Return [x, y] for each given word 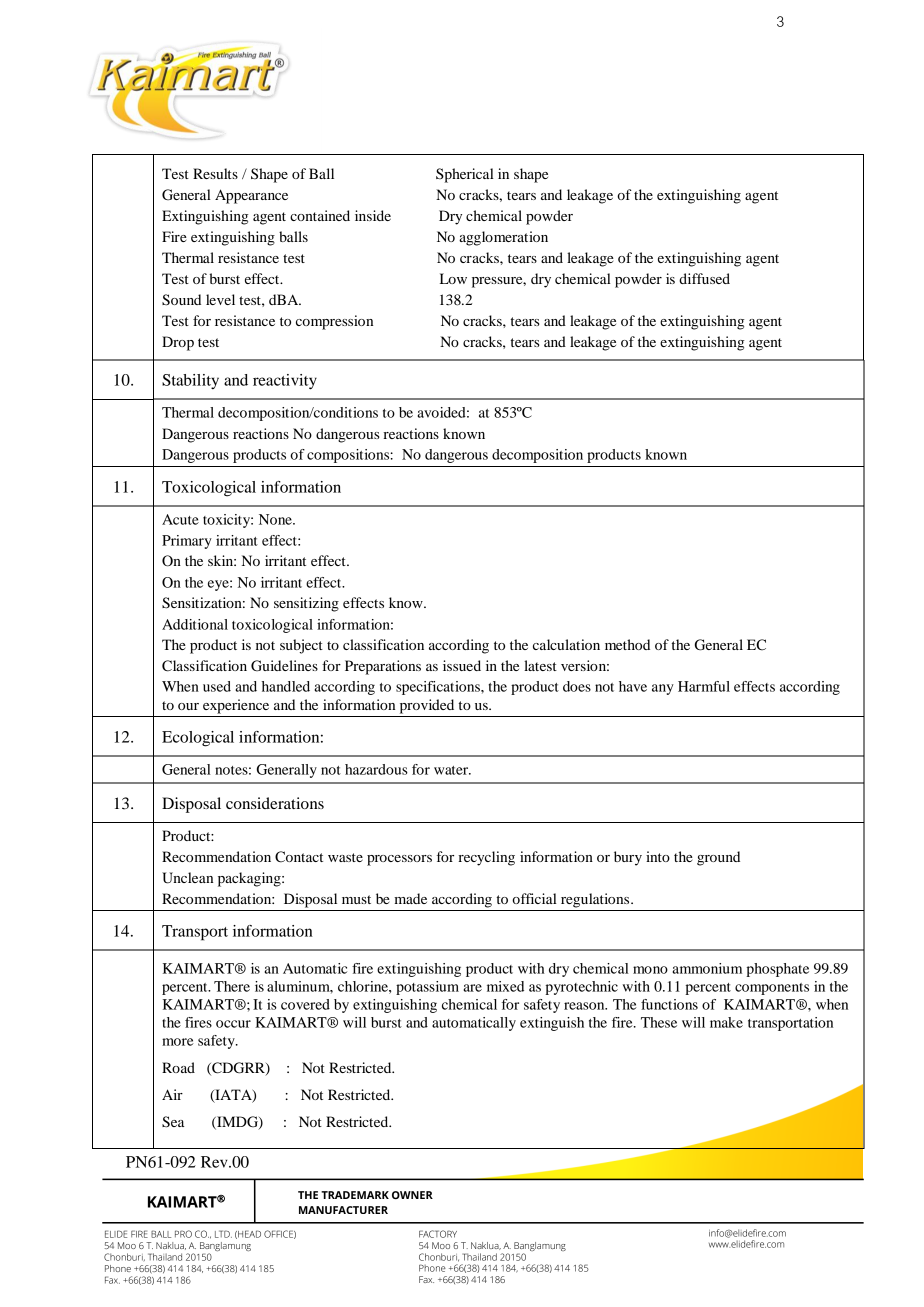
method [627, 644]
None [276, 519]
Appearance [251, 196]
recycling [486, 858]
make [726, 1022]
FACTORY [438, 1234]
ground [718, 858]
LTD [223, 1234]
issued [462, 665]
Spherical [465, 175]
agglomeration [503, 238]
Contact [299, 857]
